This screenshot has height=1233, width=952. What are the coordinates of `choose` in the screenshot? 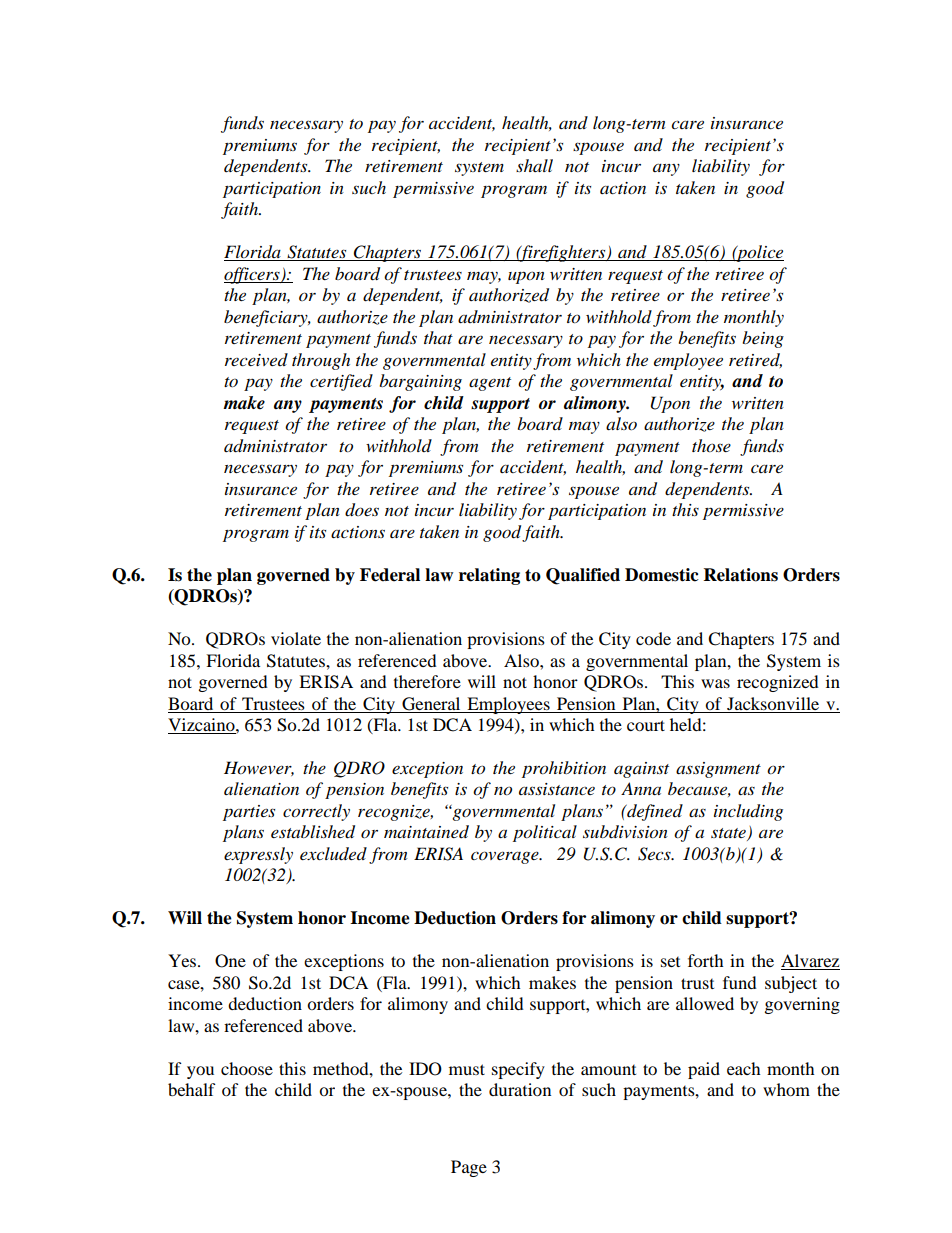 It's located at (247, 1068).
